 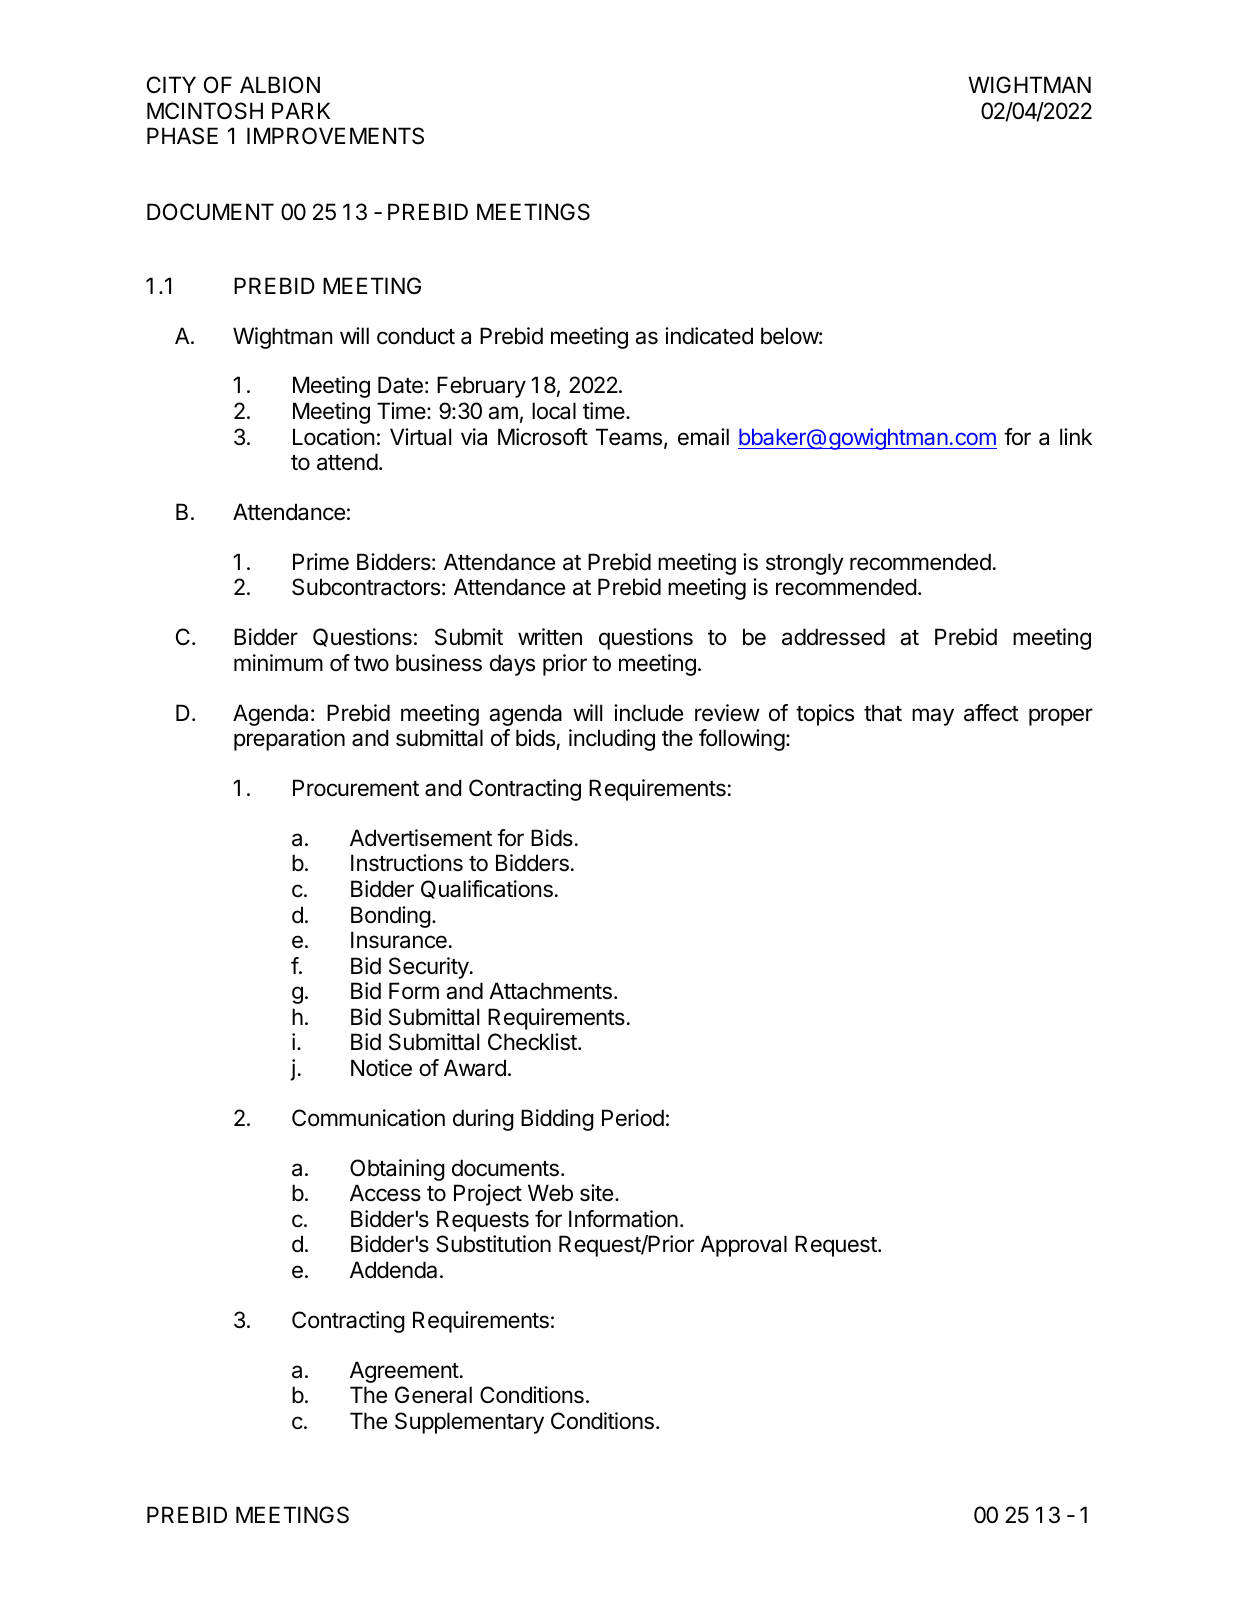 I want to click on Agreement, so click(x=404, y=1372).
